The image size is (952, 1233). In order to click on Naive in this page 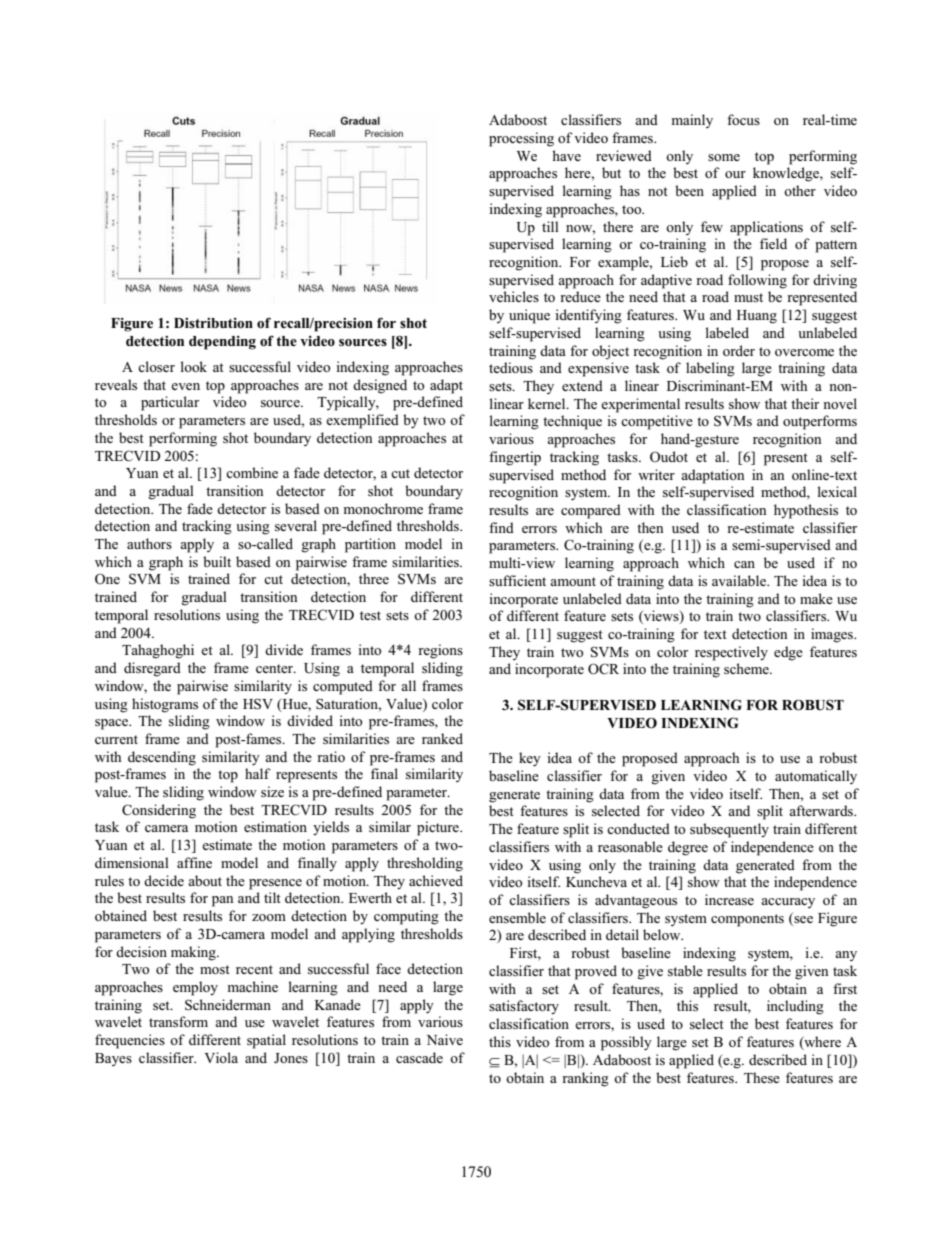, I will do `click(445, 1039)`.
